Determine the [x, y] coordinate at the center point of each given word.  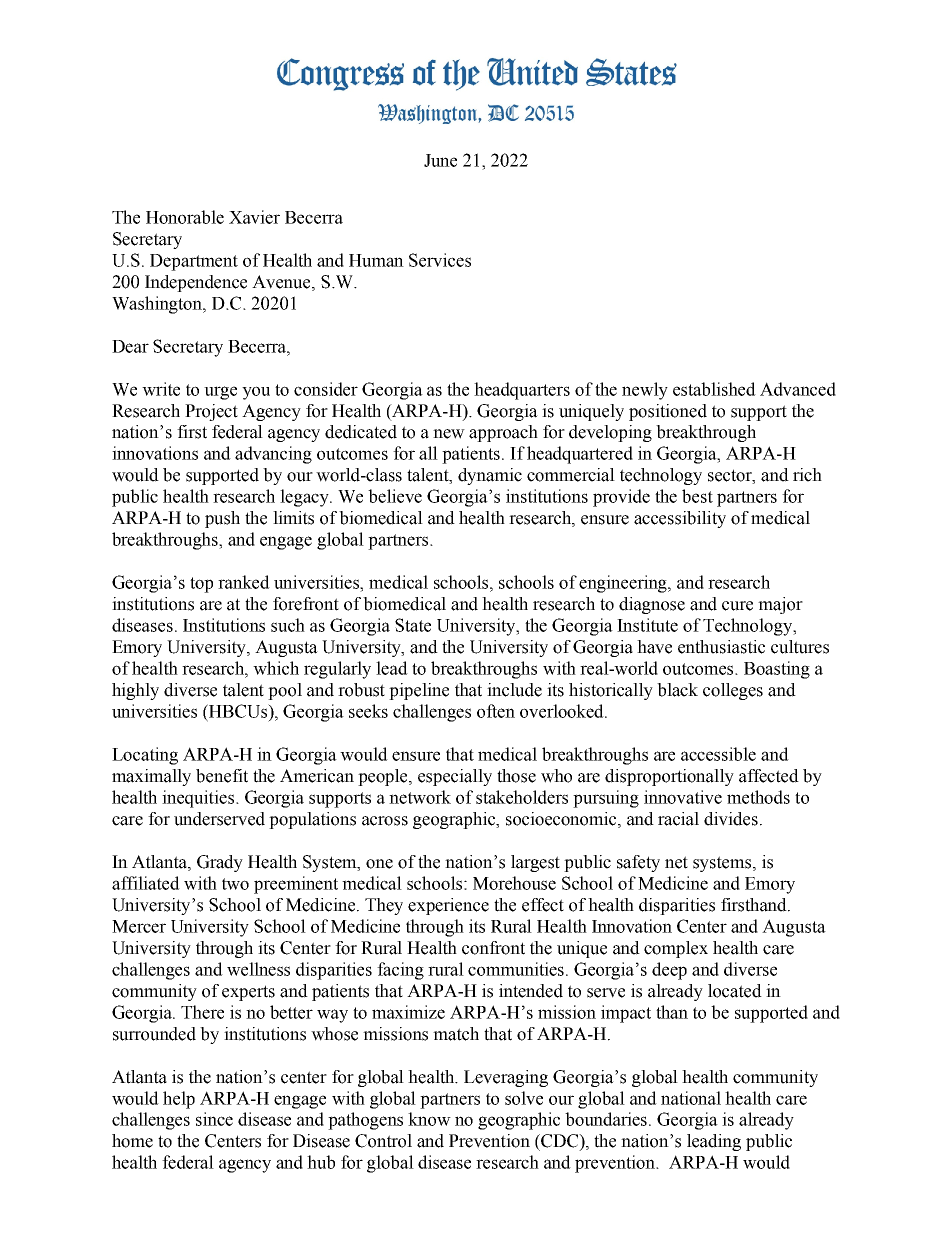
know [429, 1119]
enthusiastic [721, 647]
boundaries [607, 1119]
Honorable [185, 217]
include [514, 690]
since [214, 1119]
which [276, 668]
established [714, 389]
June [440, 160]
